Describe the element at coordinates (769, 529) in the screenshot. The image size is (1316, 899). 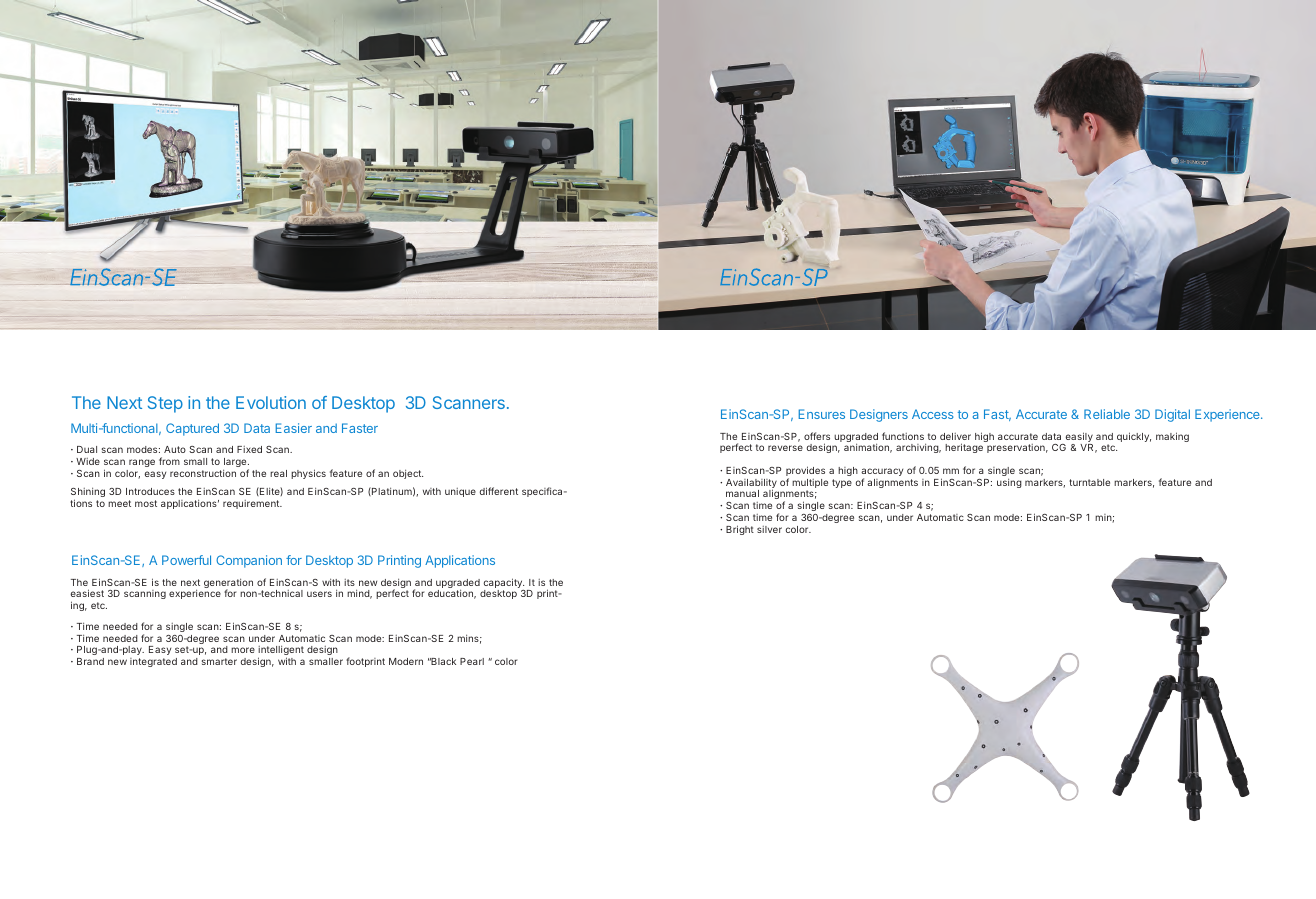
I see `silver` at that location.
